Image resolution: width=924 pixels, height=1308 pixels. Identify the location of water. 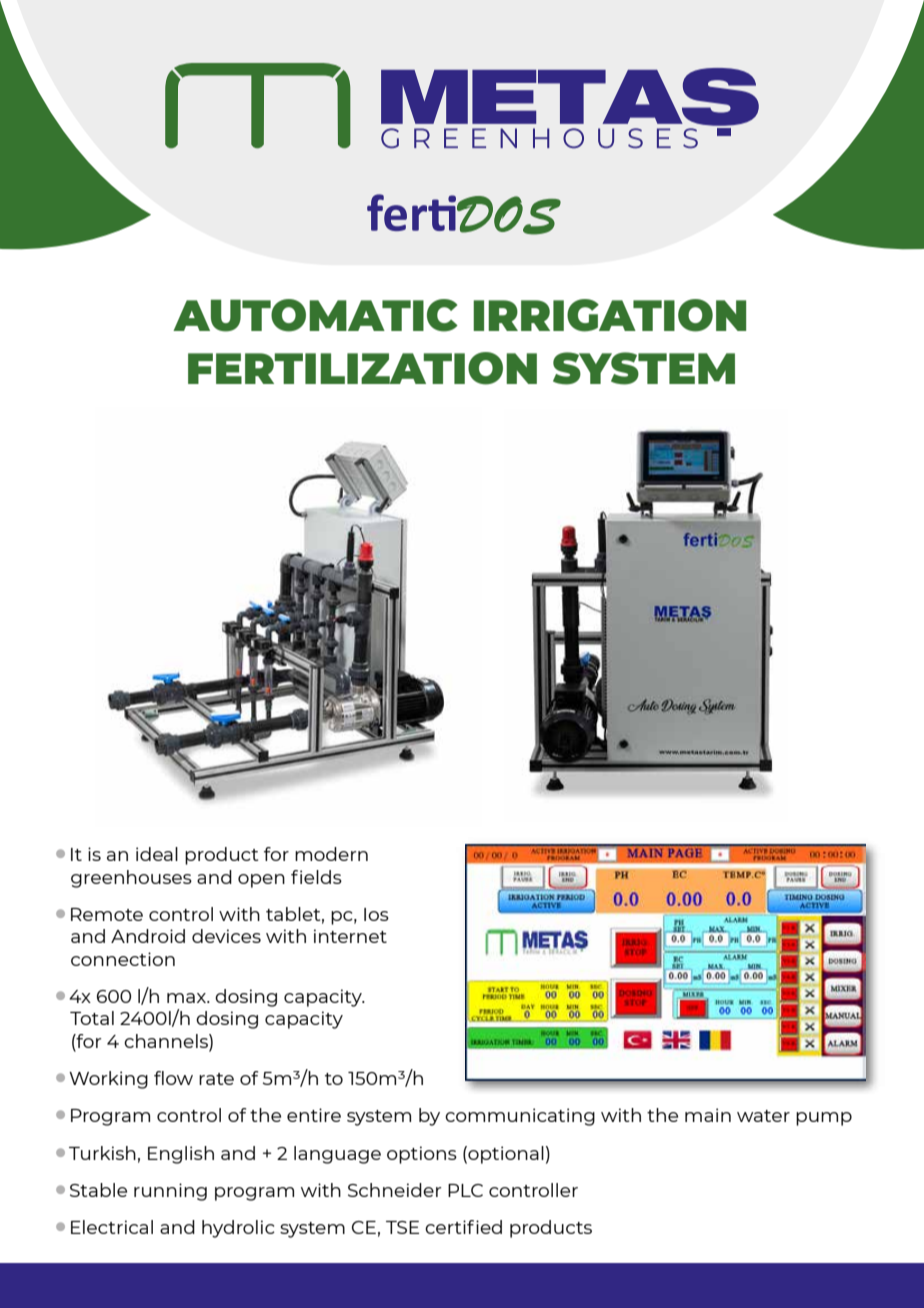
(763, 1116).
